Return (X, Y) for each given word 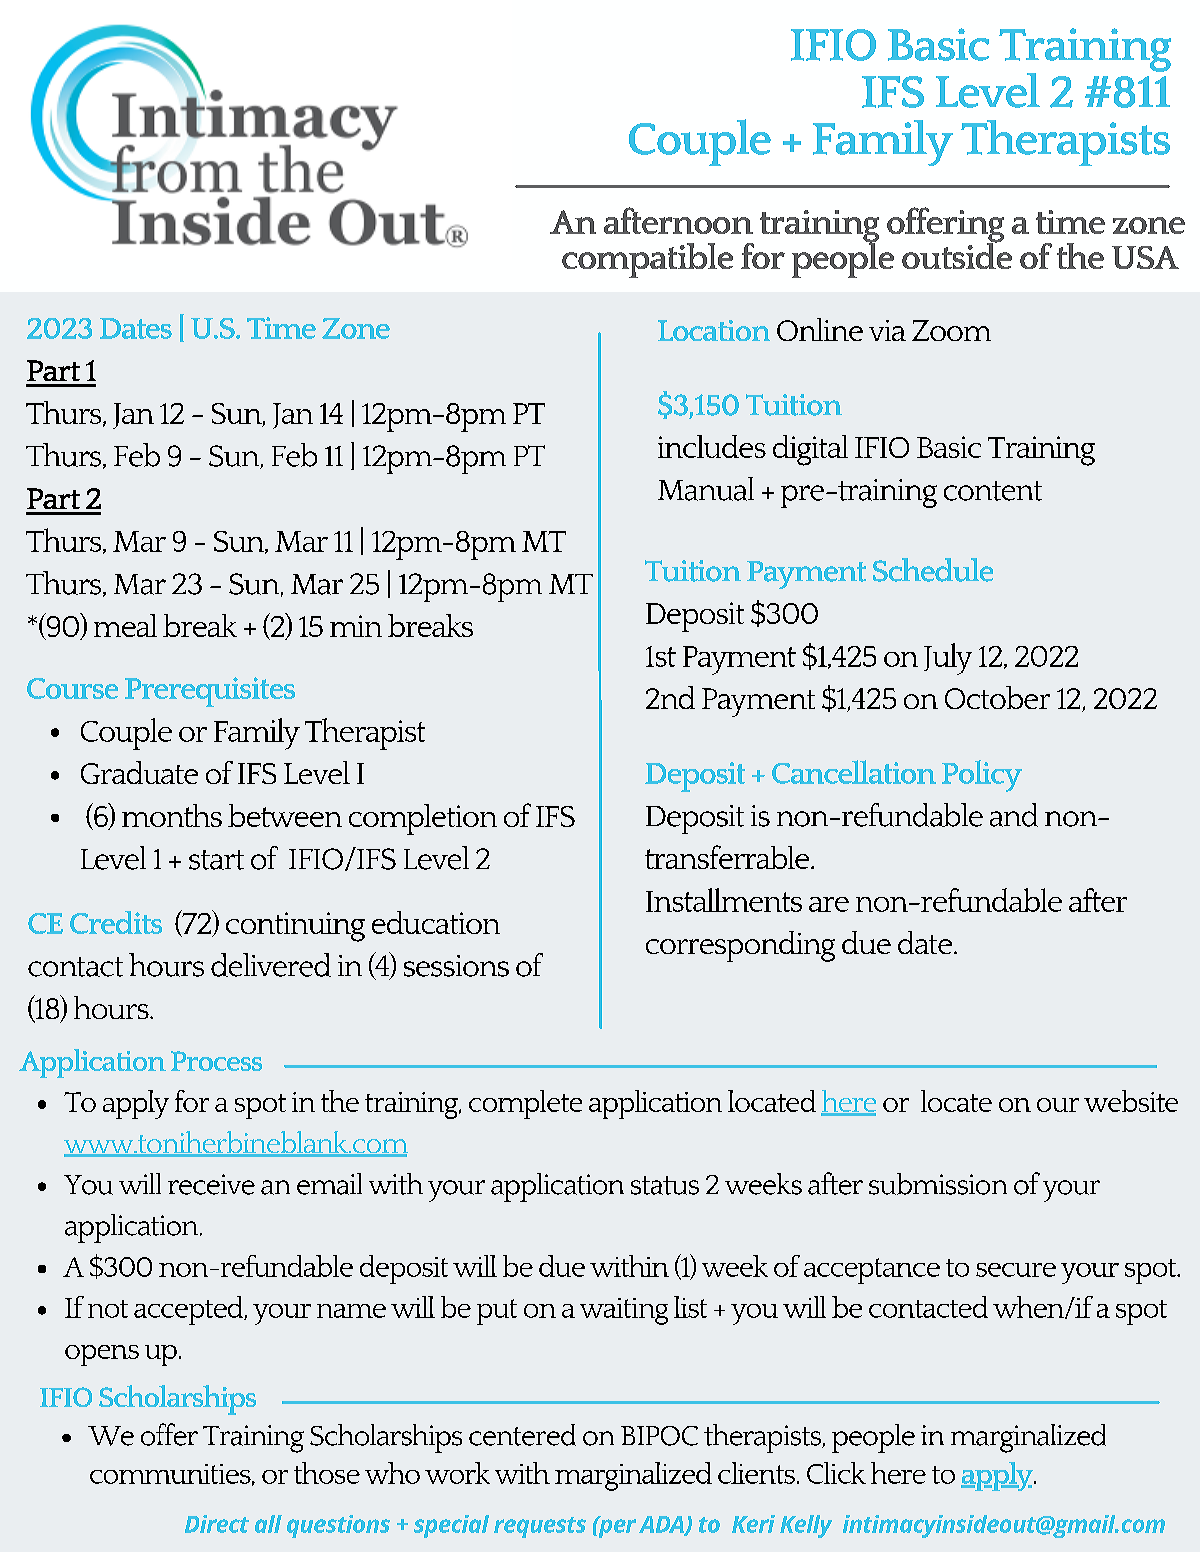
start (216, 860)
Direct (217, 1524)
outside (957, 254)
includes (712, 446)
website (1131, 1101)
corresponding (740, 946)
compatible (647, 260)
